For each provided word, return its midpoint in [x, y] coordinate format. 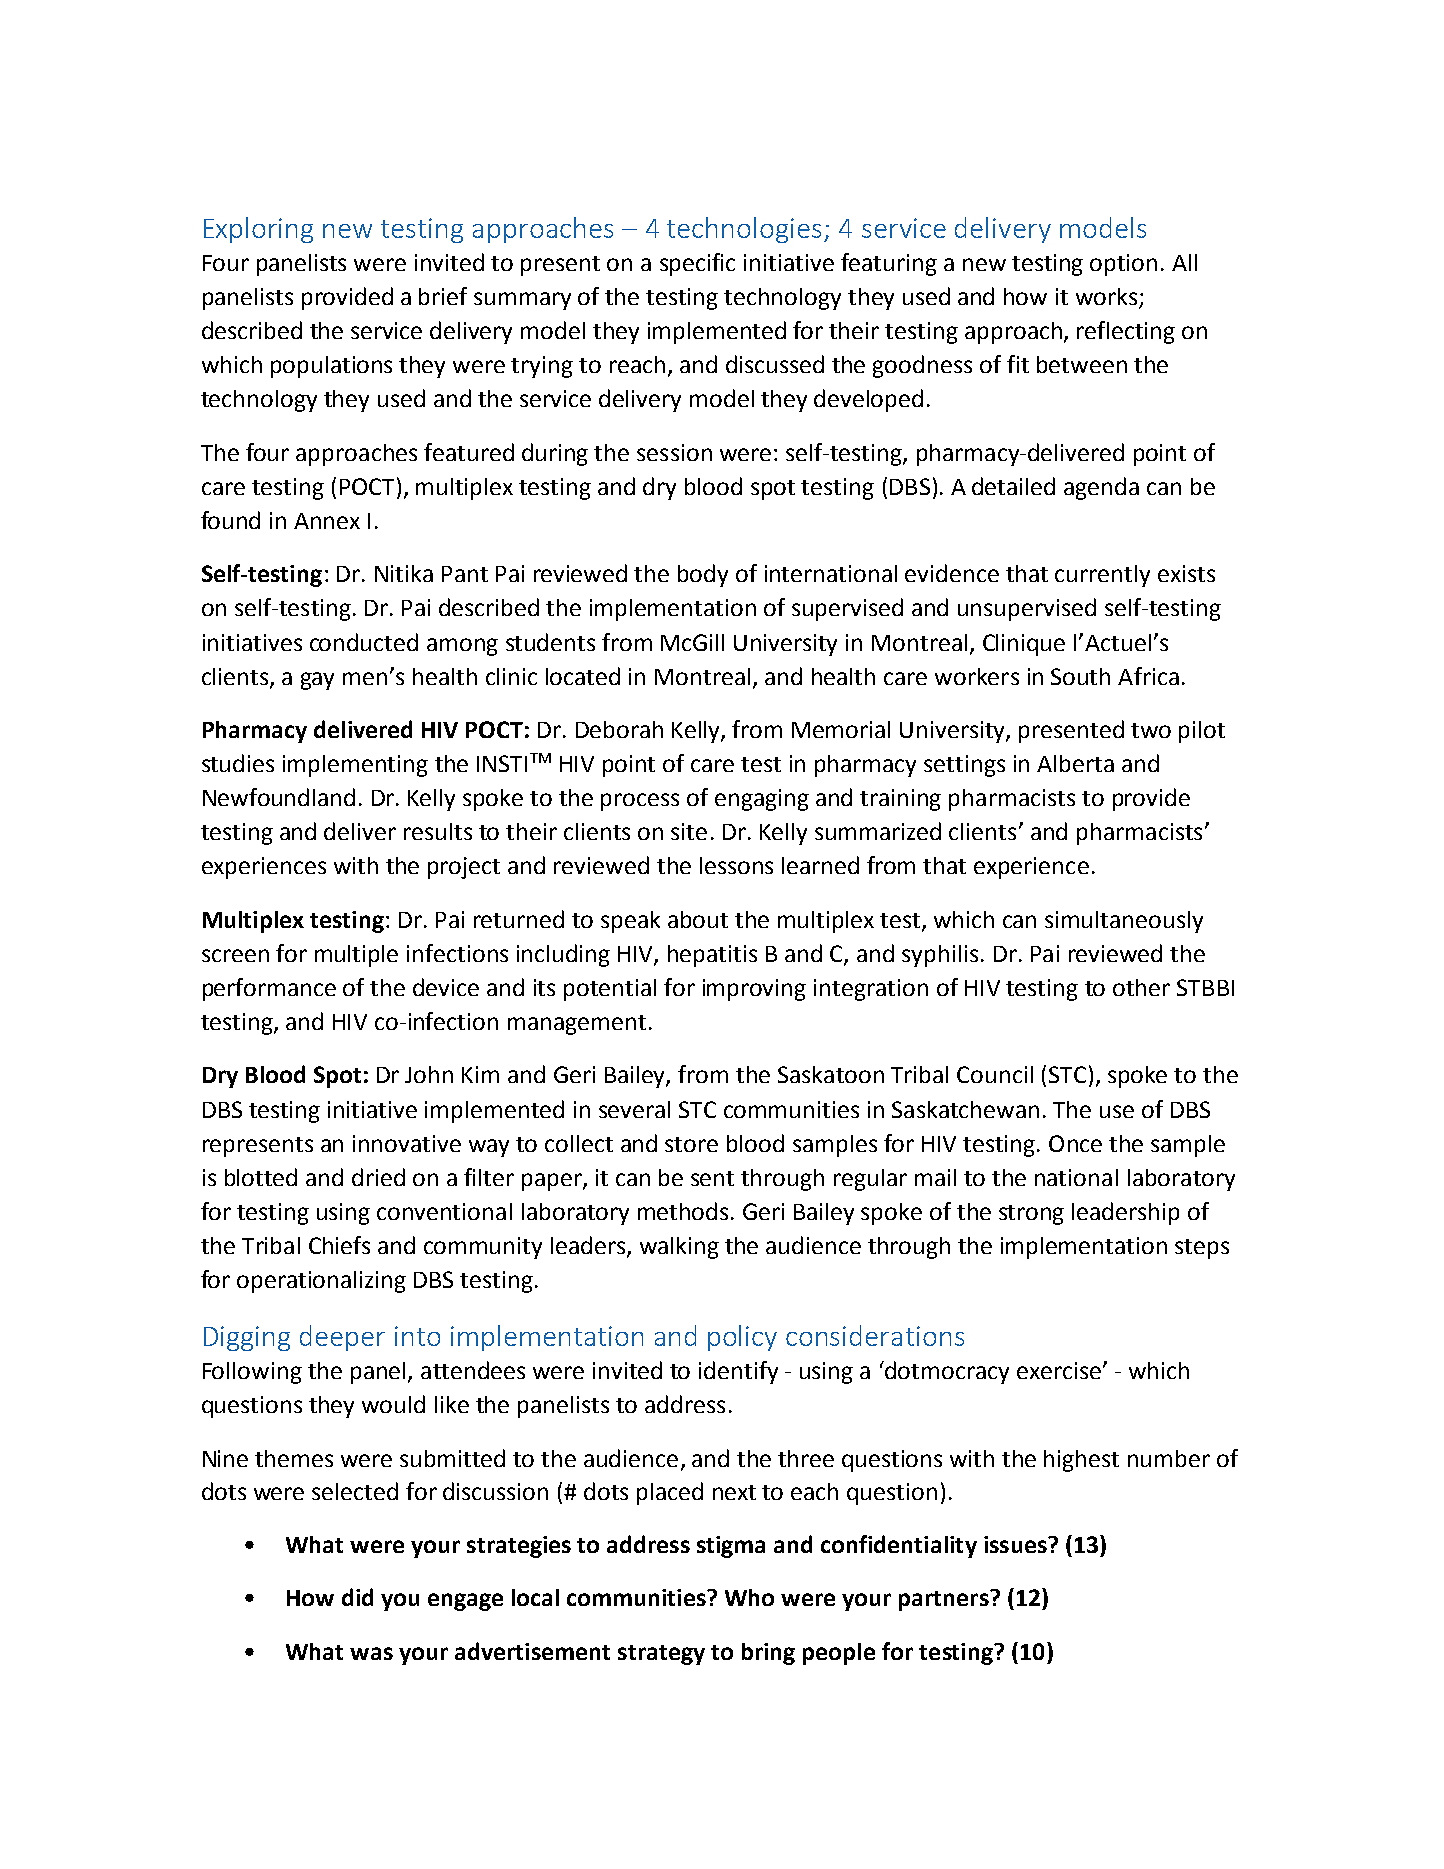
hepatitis [712, 956]
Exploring [258, 230]
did [357, 1597]
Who [749, 1597]
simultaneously [1124, 922]
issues [1016, 1544]
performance [269, 989]
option [1123, 265]
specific [697, 264]
